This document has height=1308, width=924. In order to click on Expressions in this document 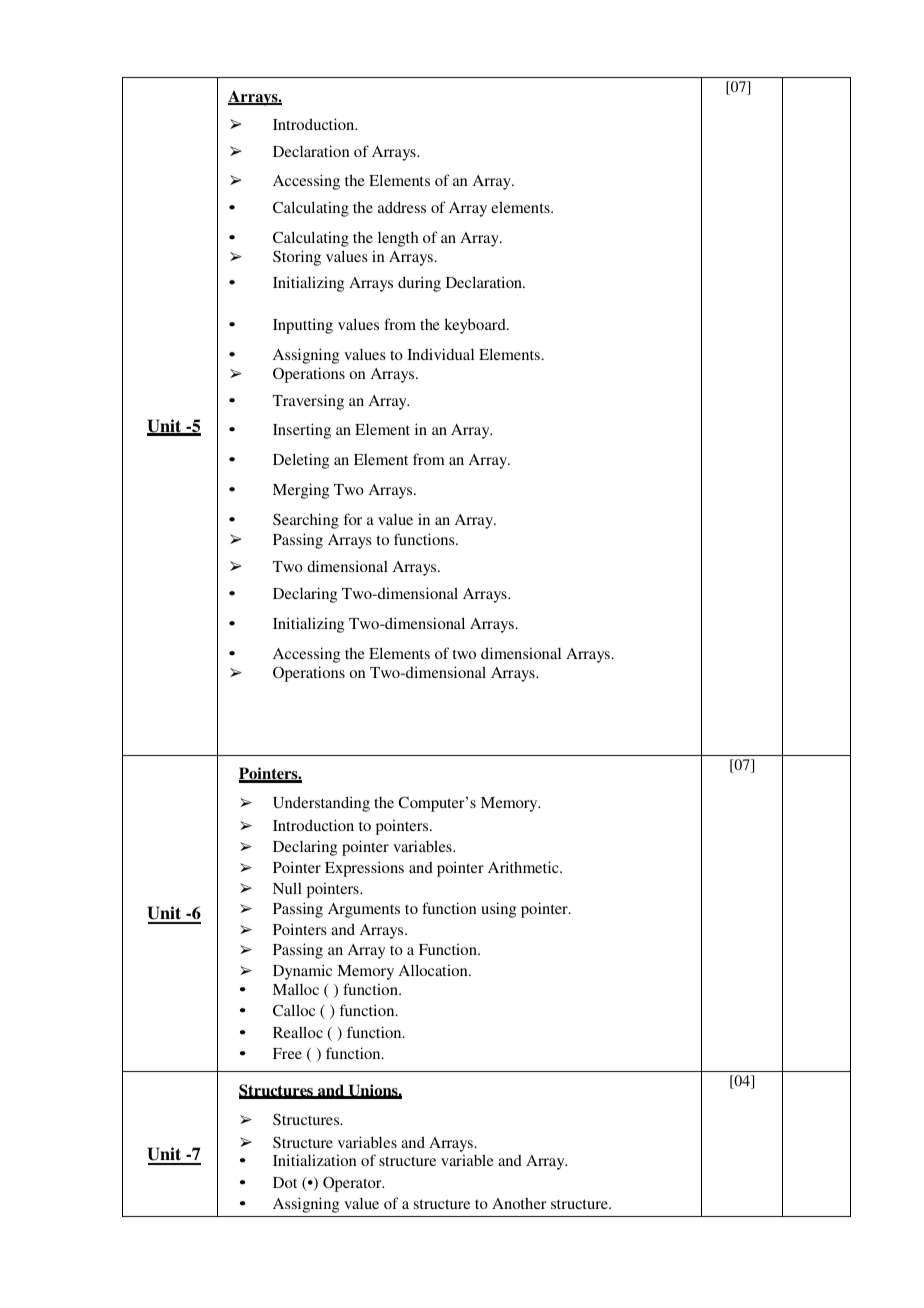, I will do `click(364, 869)`.
